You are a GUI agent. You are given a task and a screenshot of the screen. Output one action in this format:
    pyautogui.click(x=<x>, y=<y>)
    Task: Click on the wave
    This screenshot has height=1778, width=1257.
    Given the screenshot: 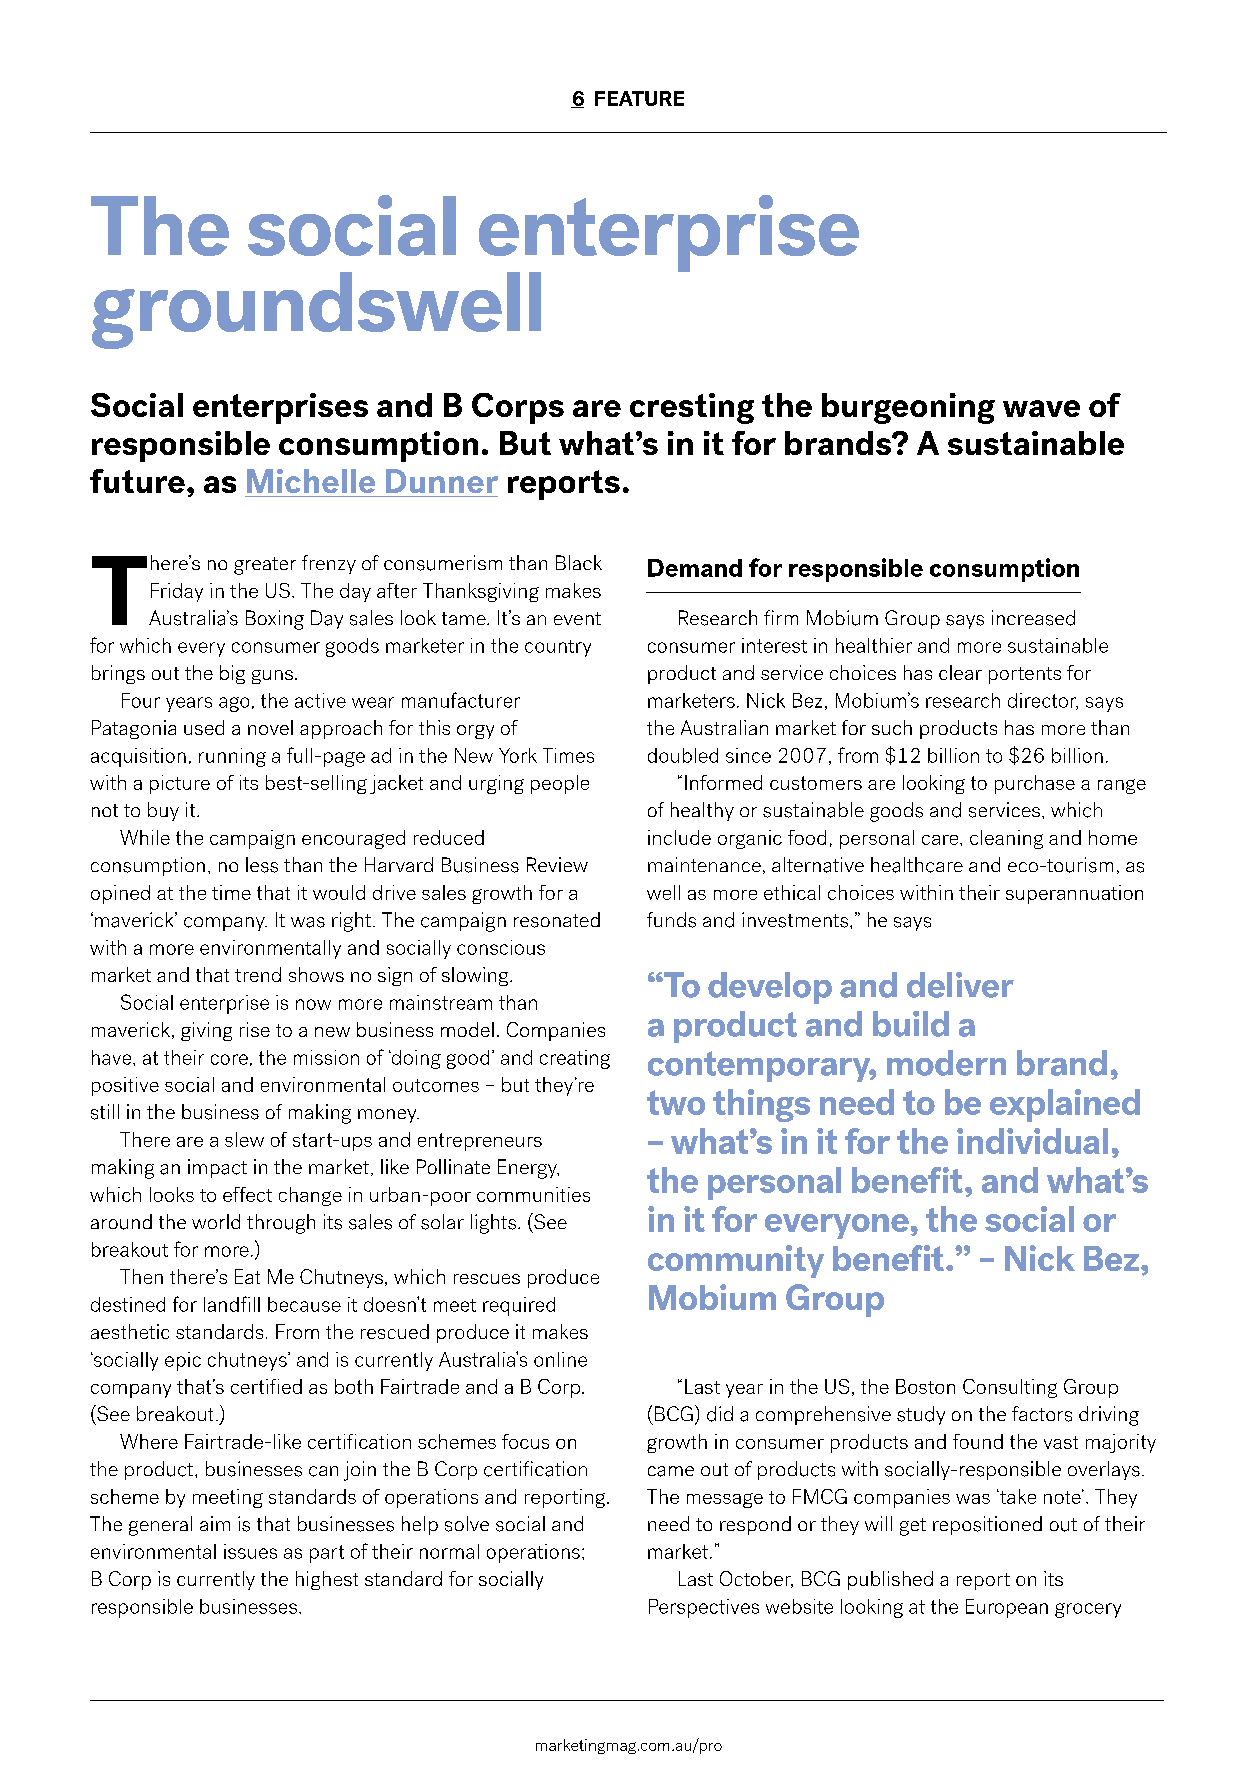 What is the action you would take?
    pyautogui.click(x=1041, y=408)
